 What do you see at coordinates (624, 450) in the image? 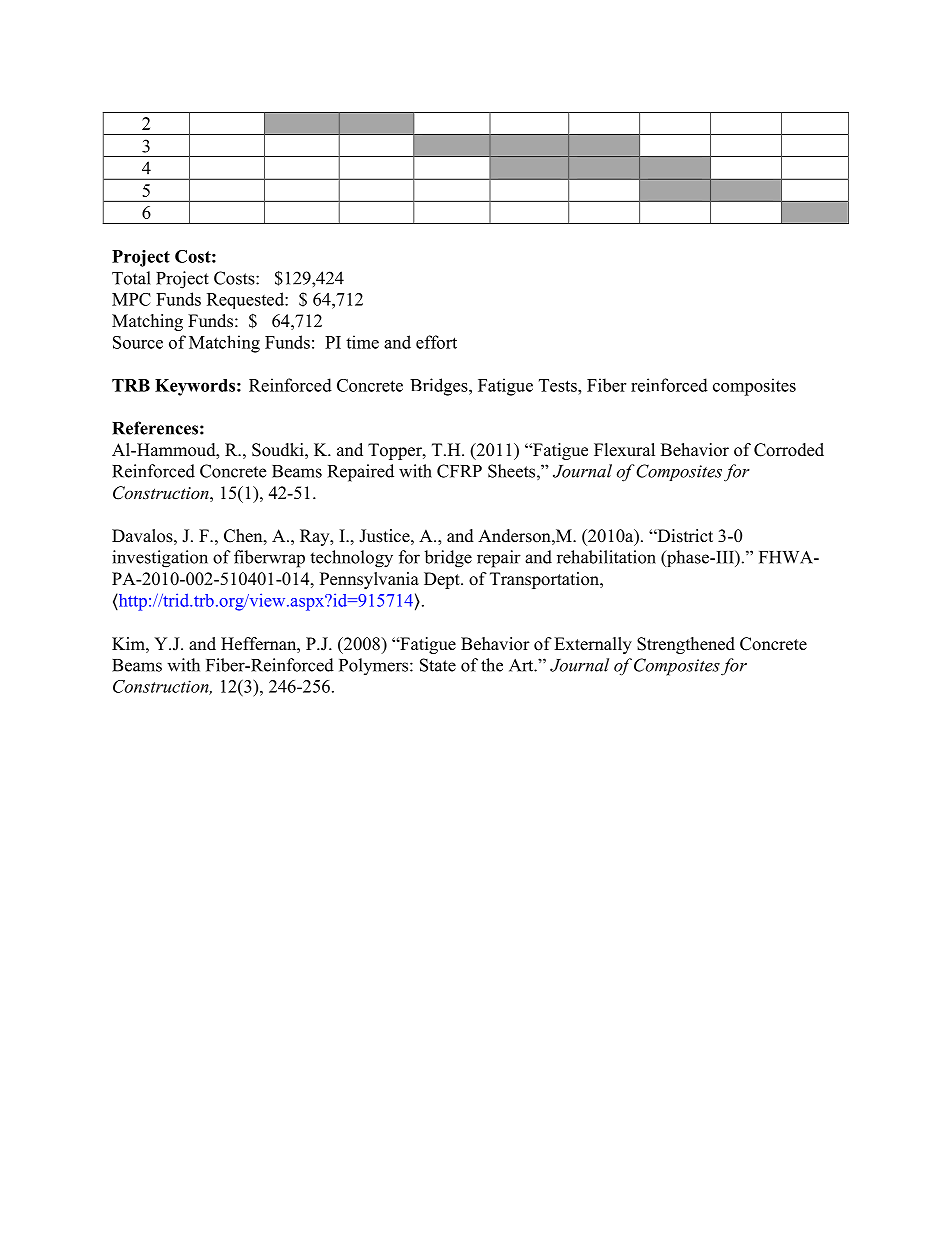
I see `Flexural` at bounding box center [624, 450].
